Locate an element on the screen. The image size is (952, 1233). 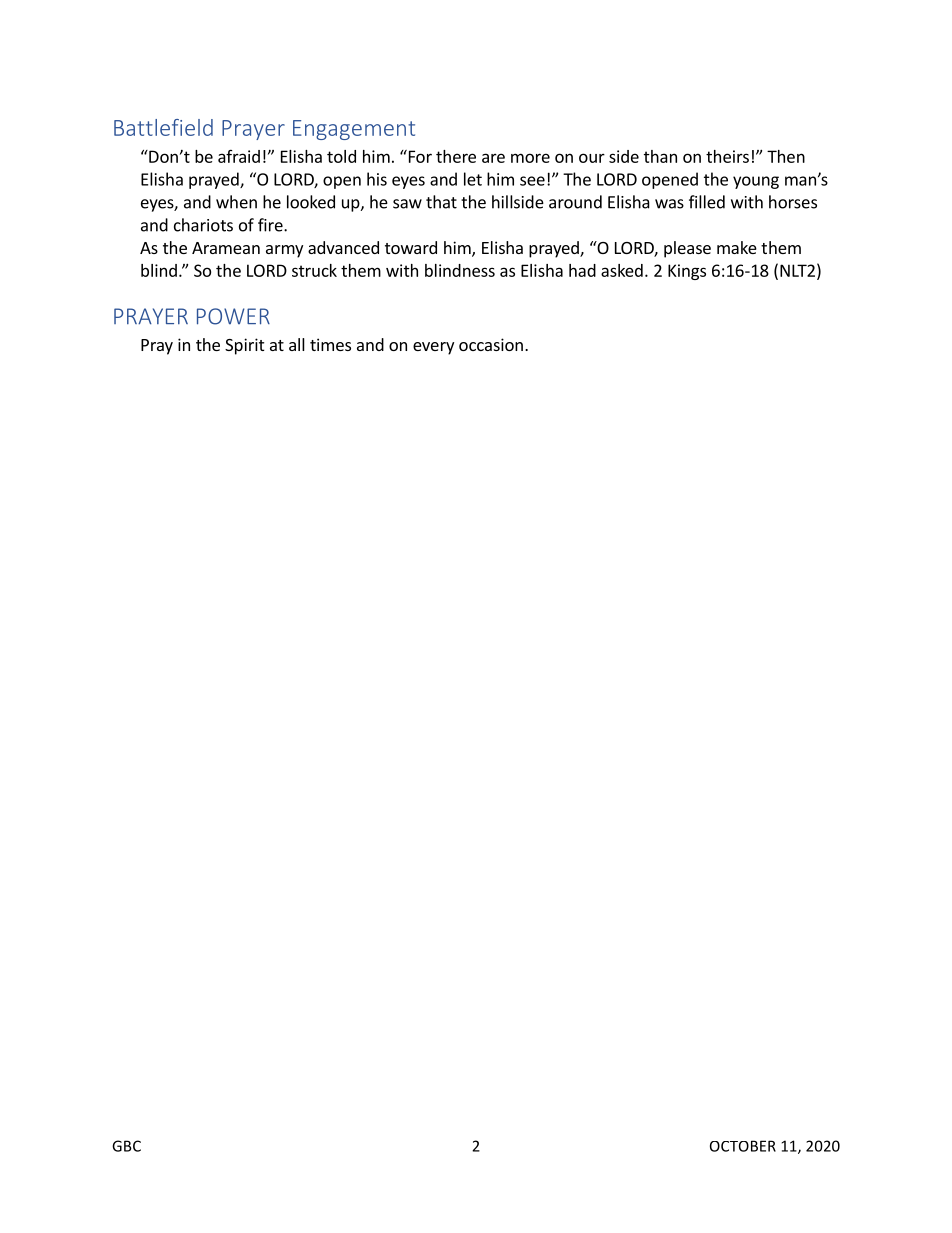
every is located at coordinates (433, 348).
